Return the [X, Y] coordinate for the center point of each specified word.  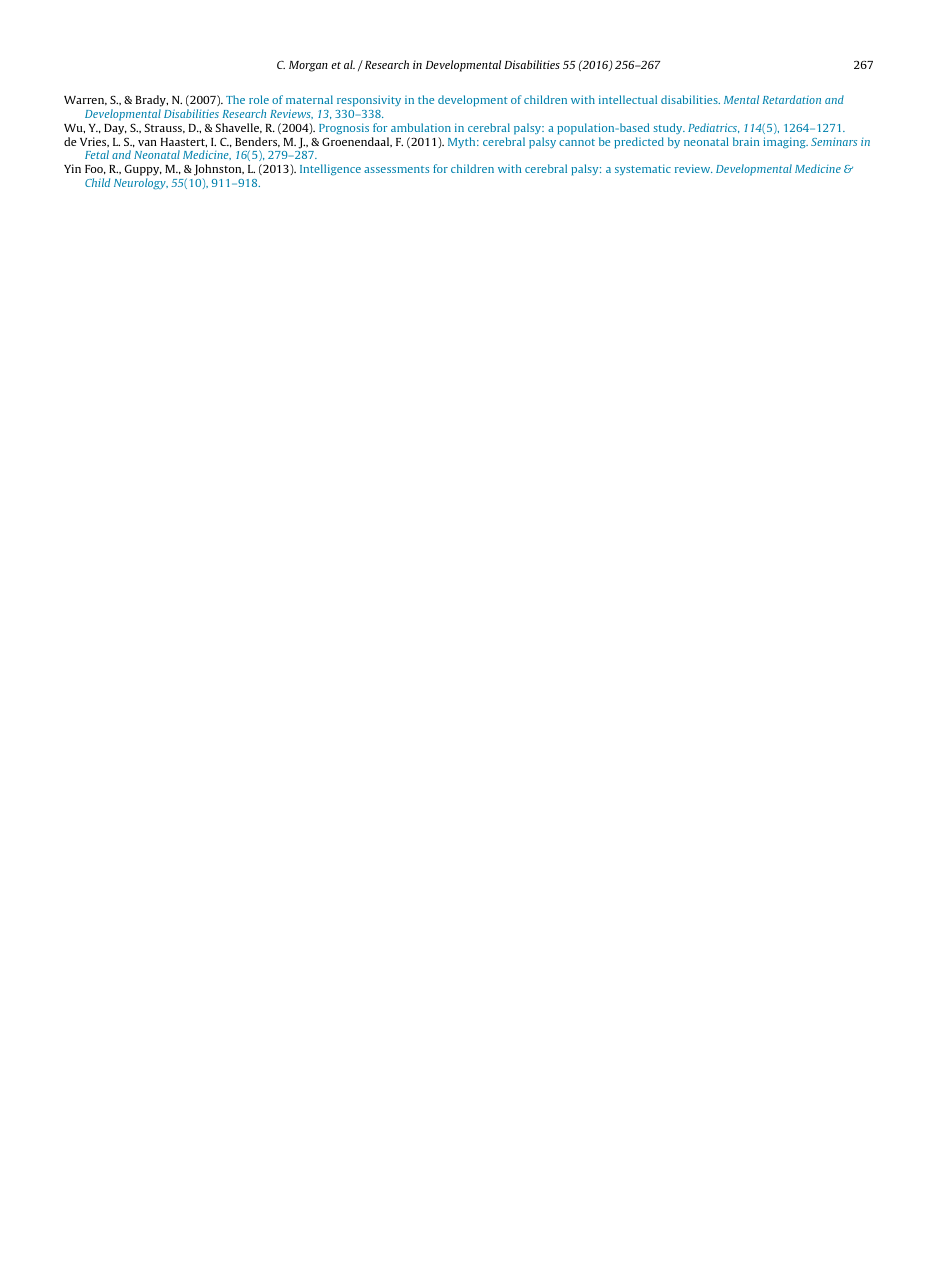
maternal [309, 99]
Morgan [308, 66]
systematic [643, 169]
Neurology [141, 184]
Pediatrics [713, 128]
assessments [396, 169]
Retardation [792, 99]
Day [115, 129]
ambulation [421, 127]
